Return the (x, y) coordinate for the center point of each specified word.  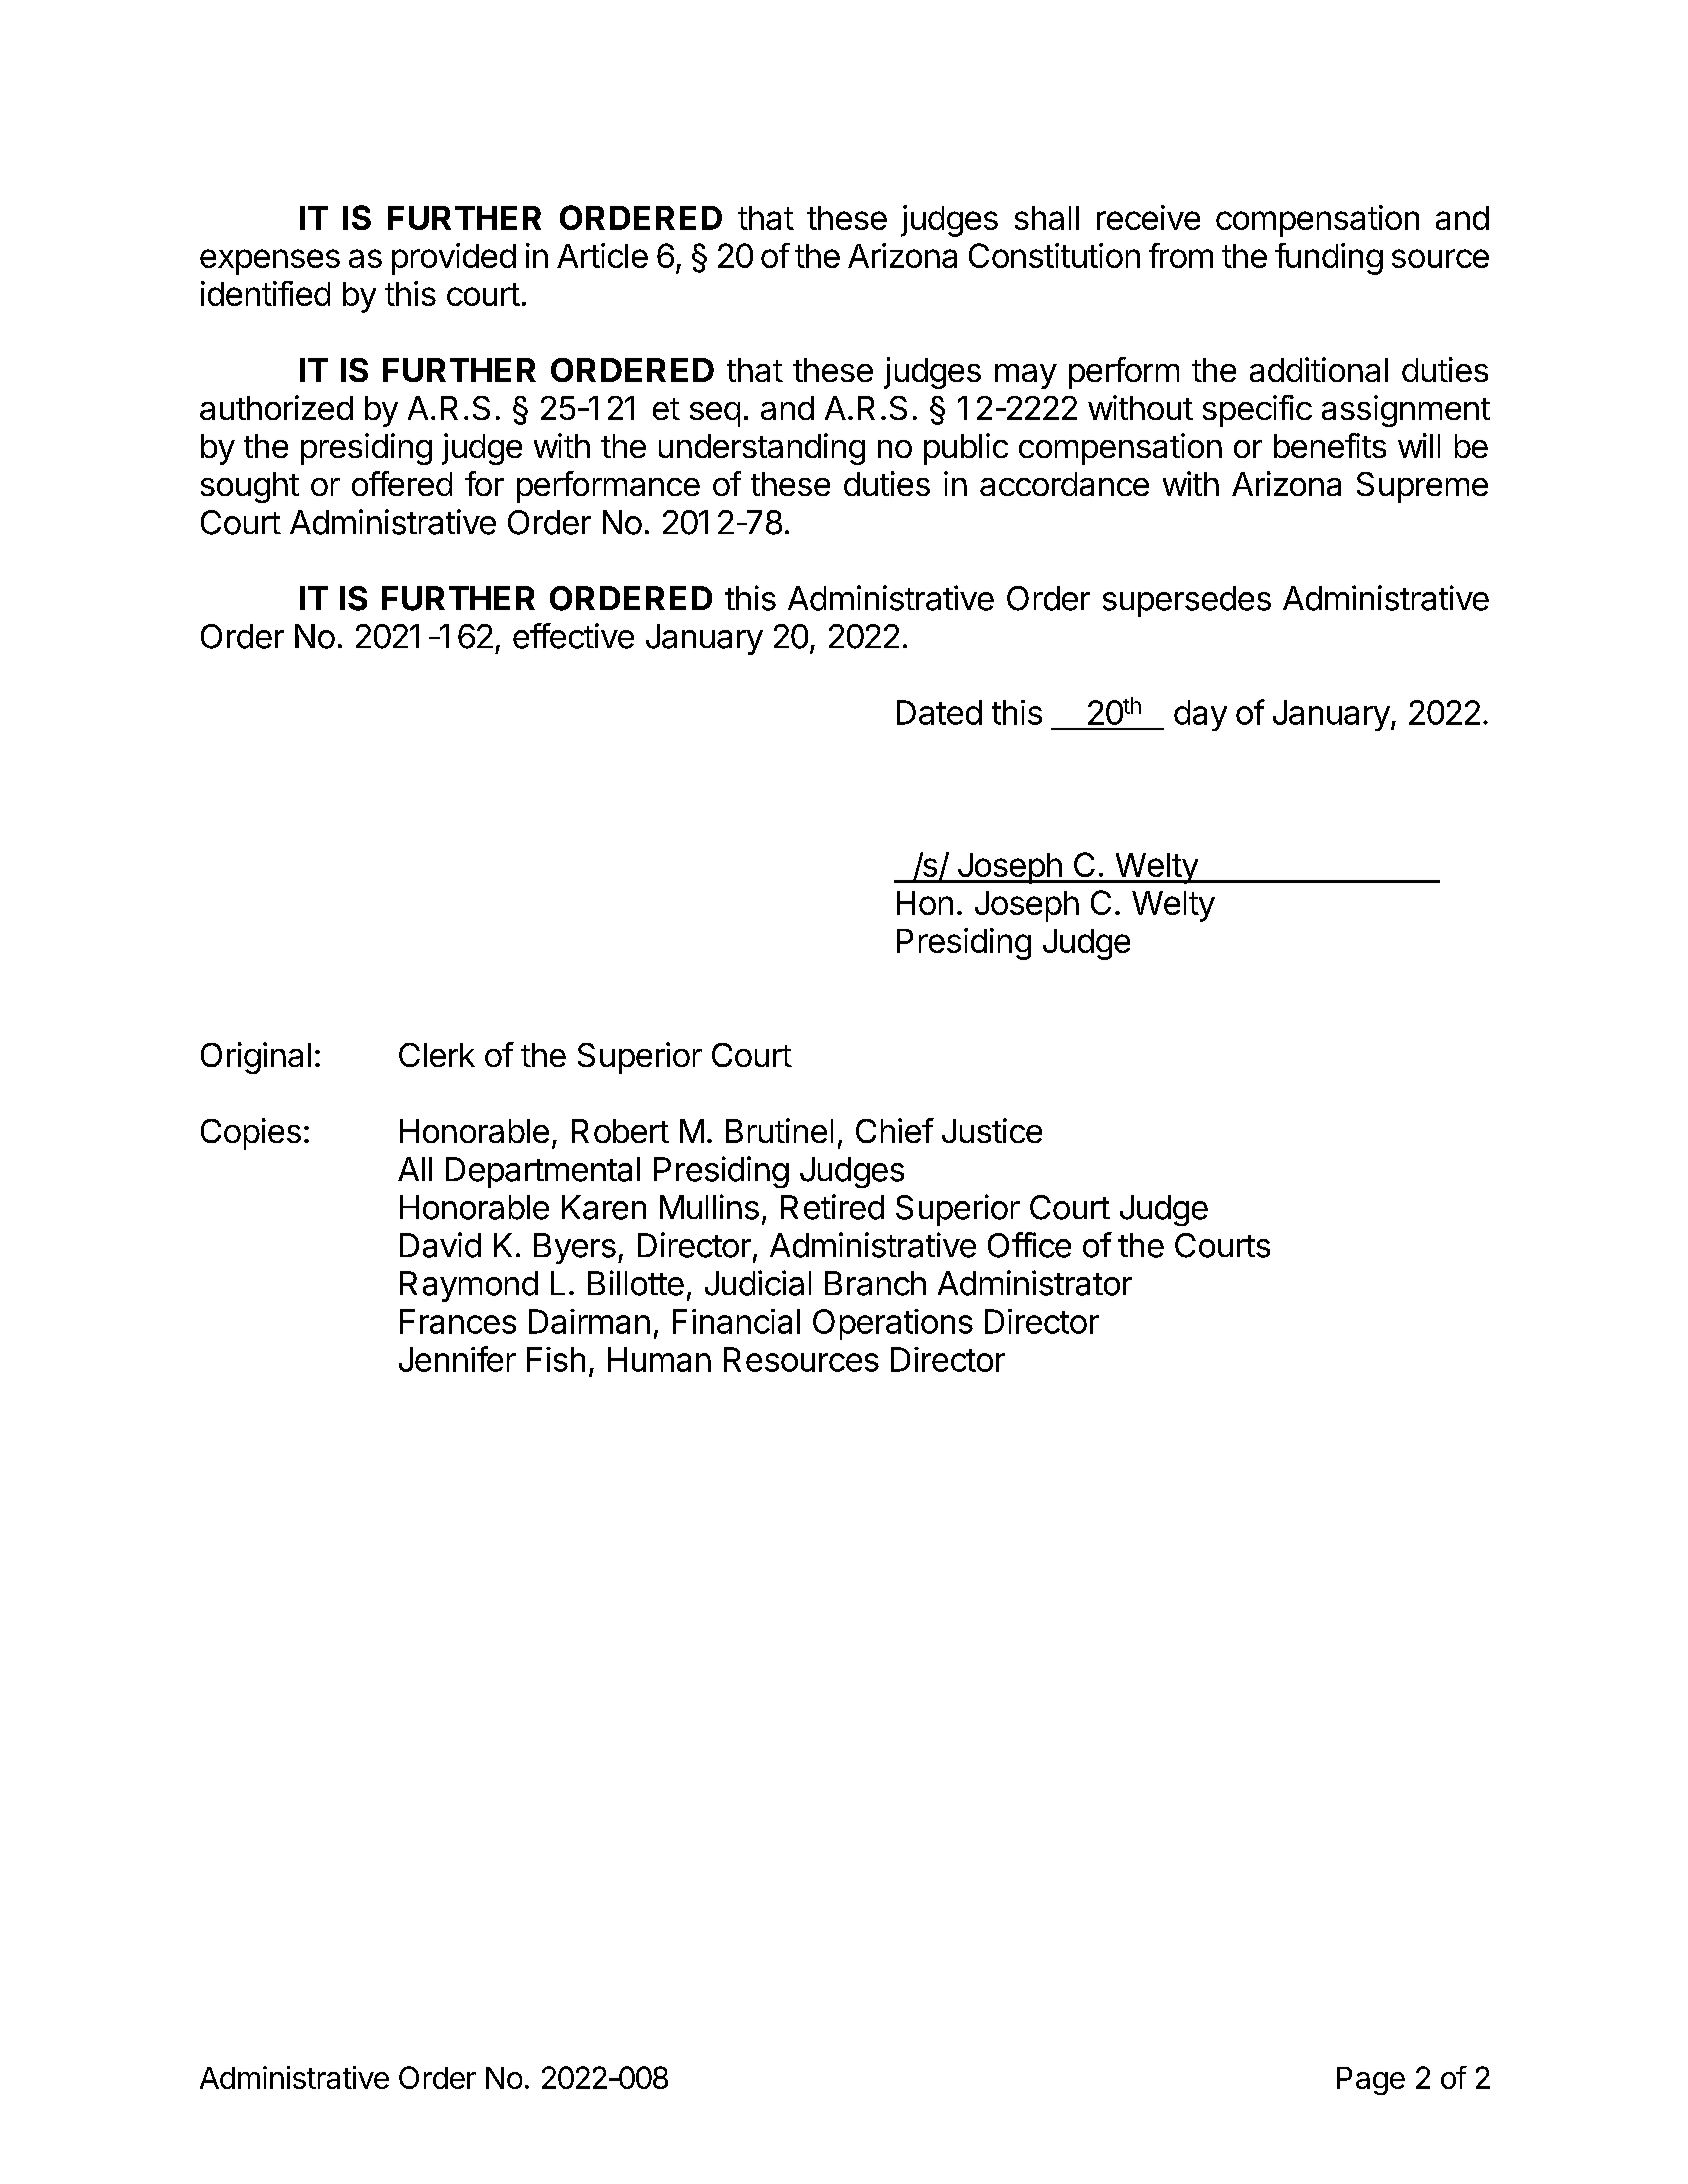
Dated (939, 712)
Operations (893, 1324)
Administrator (1035, 1283)
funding (1329, 259)
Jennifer (457, 1359)
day (1200, 715)
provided (454, 259)
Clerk (437, 1055)
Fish (556, 1359)
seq (715, 414)
